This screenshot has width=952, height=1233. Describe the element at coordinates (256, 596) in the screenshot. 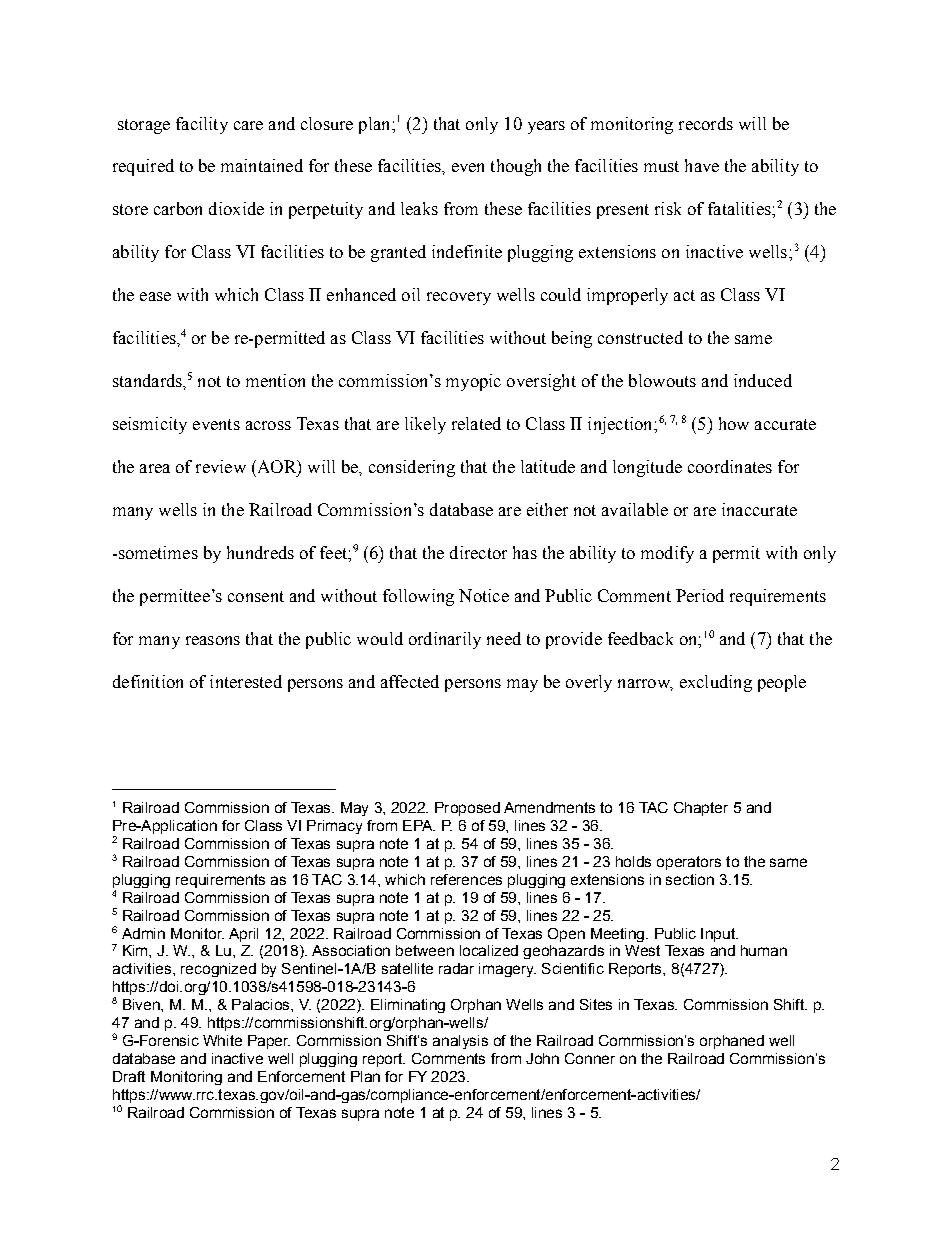

I see `consent` at that location.
